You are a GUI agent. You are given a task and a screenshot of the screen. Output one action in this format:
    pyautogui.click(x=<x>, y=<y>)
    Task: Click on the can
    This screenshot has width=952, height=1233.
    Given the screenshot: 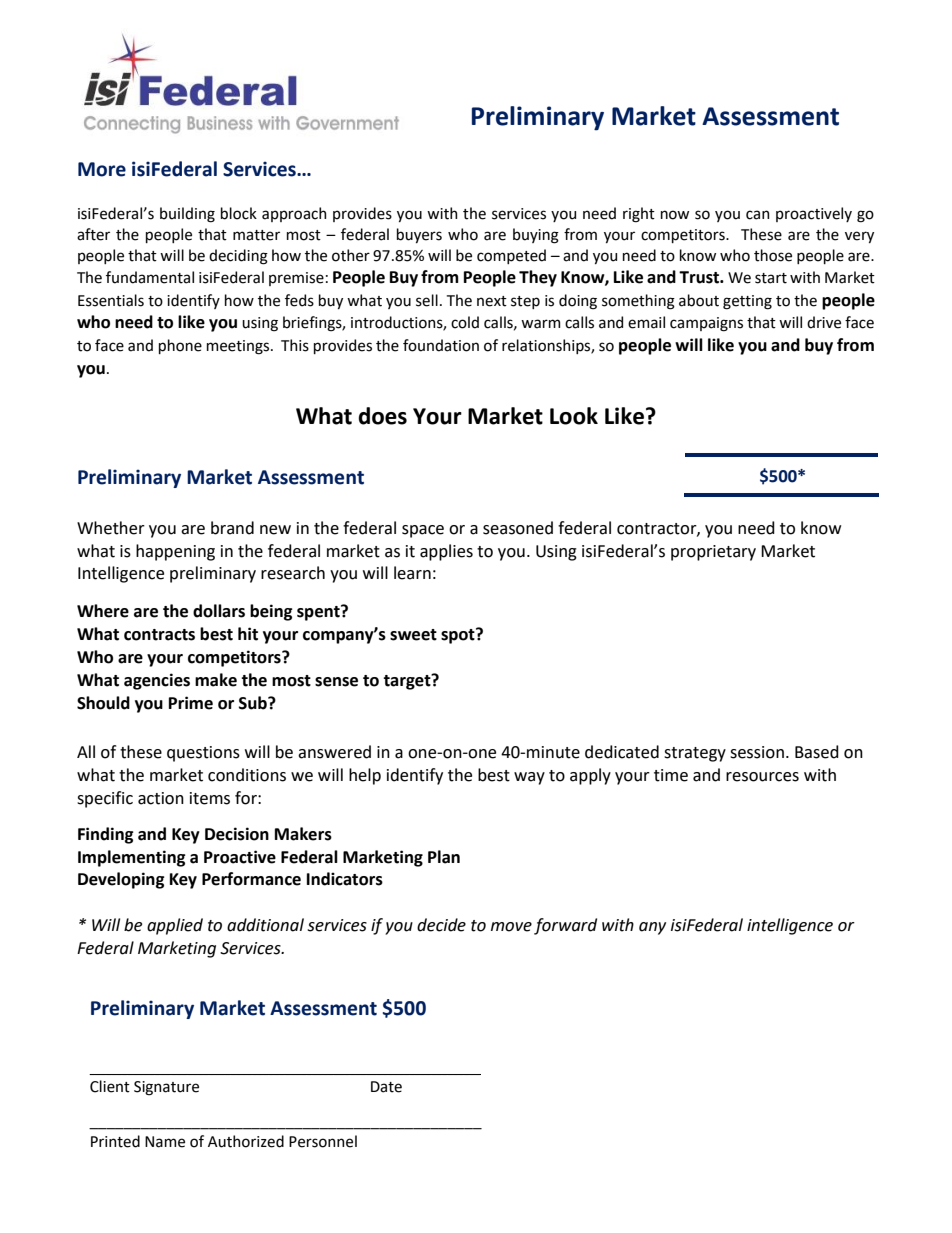 What is the action you would take?
    pyautogui.click(x=758, y=215)
